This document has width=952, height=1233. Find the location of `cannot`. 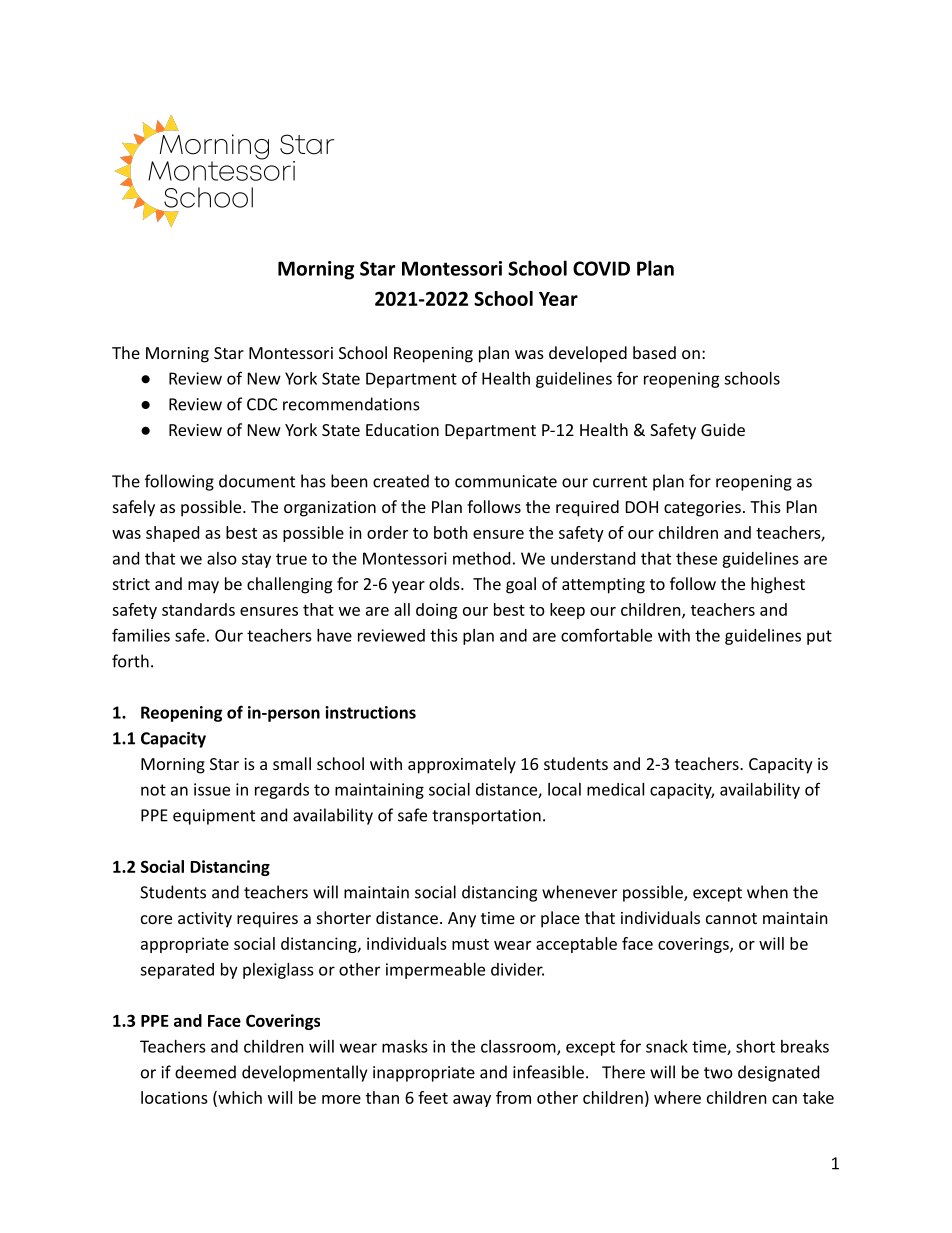

cannot is located at coordinates (731, 918).
